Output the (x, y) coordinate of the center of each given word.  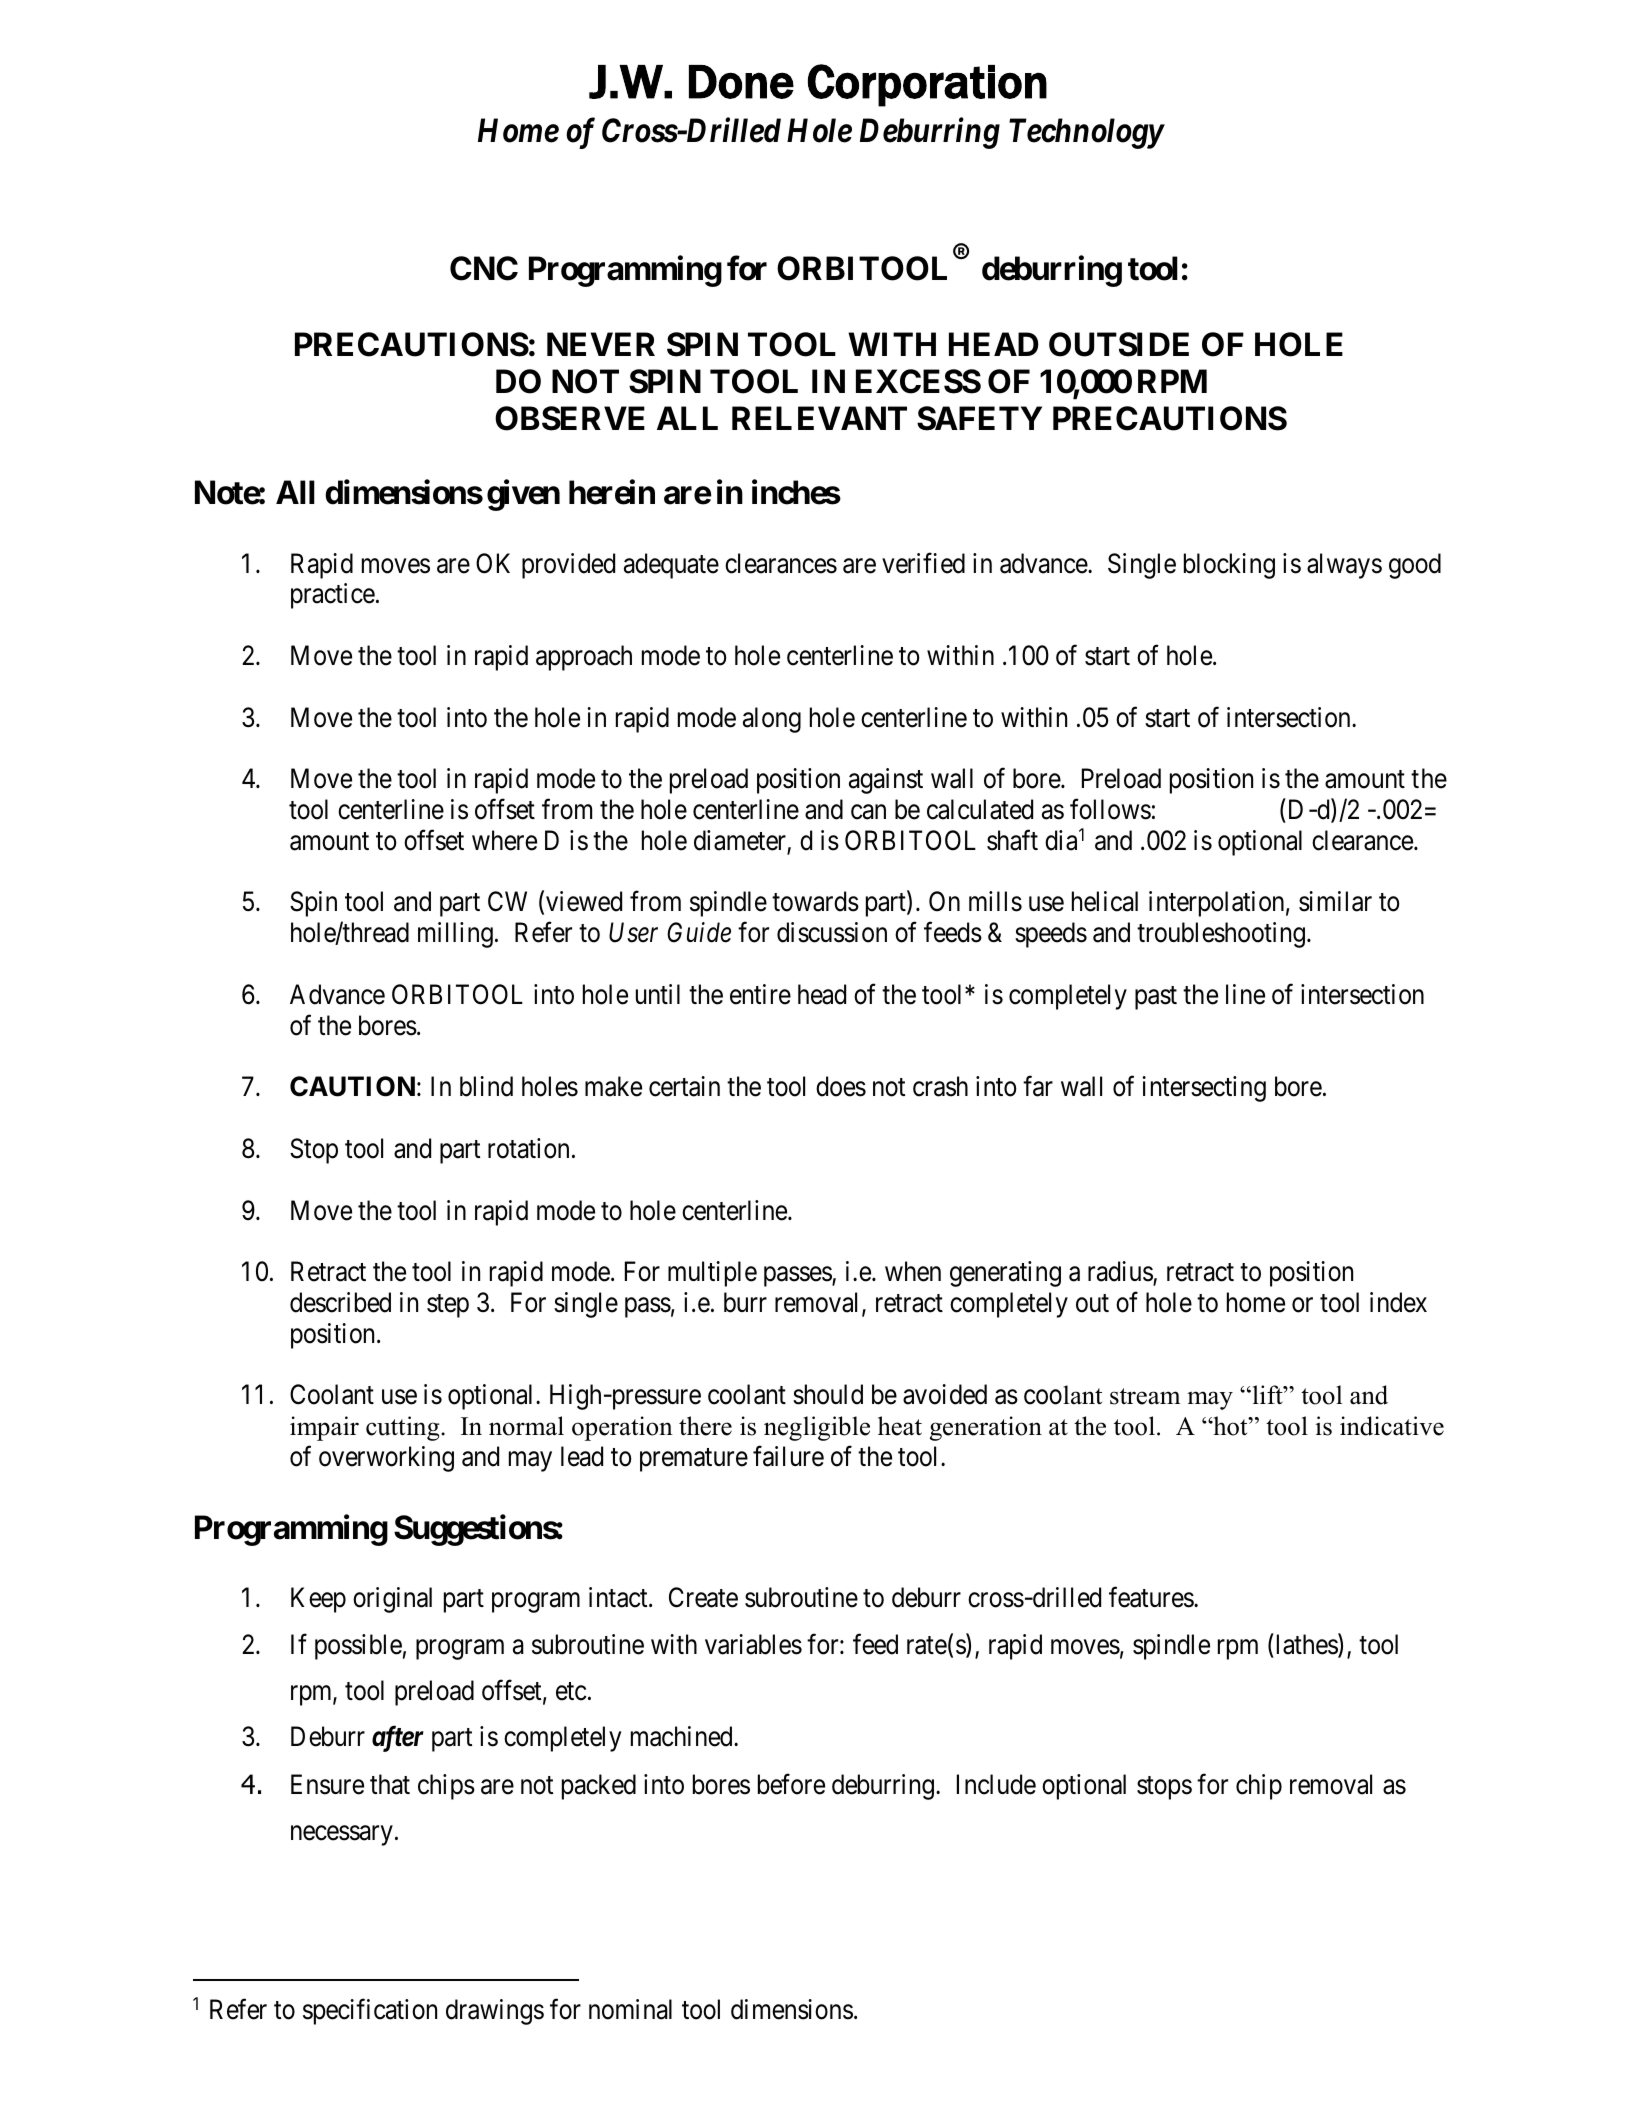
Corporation (927, 85)
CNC (484, 268)
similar (1335, 901)
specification (370, 2012)
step (448, 1306)
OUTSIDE (1119, 344)
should (828, 1394)
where (504, 840)
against (886, 781)
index (1398, 1302)
